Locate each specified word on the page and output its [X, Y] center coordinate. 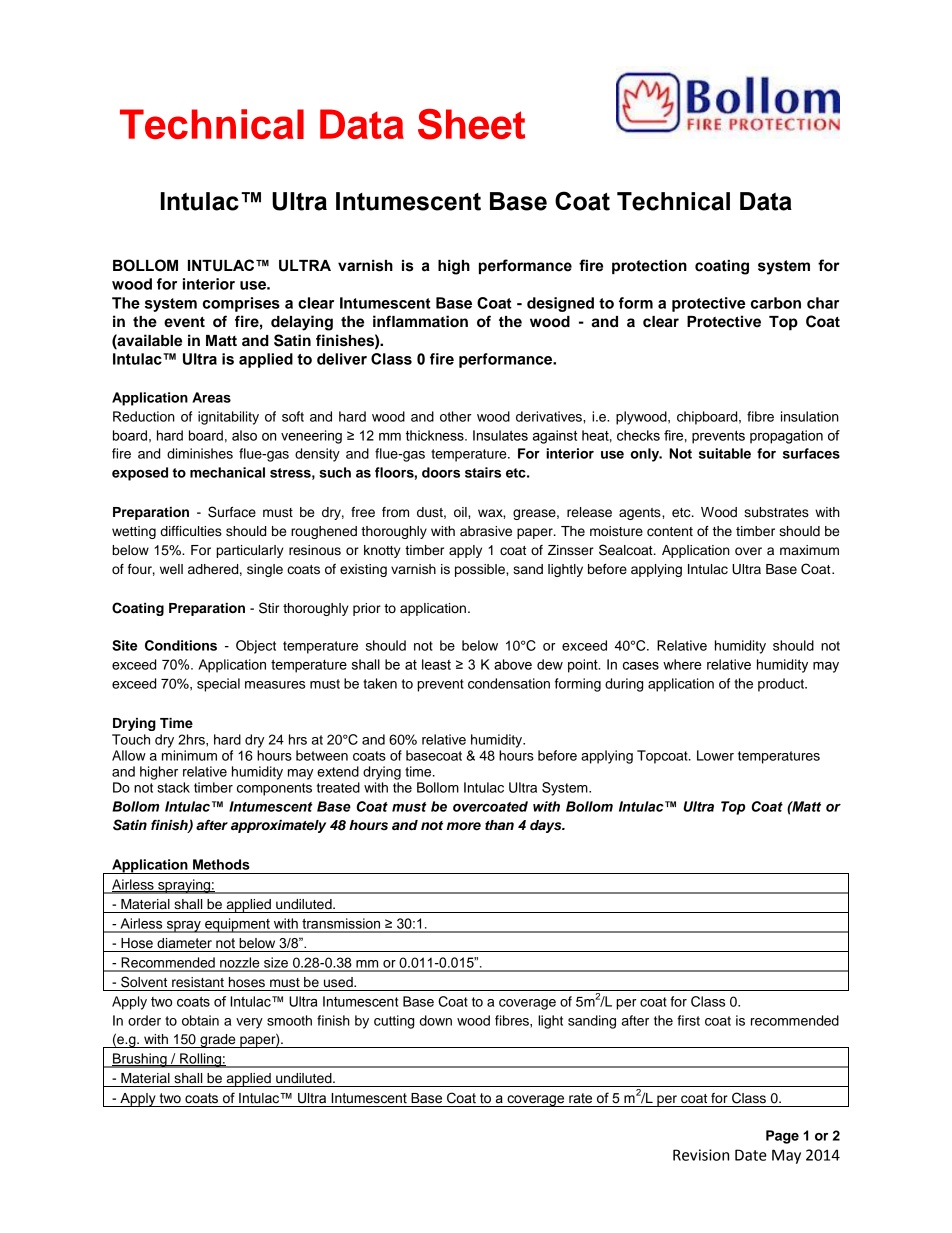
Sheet [471, 124]
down [436, 1020]
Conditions [181, 645]
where [682, 664]
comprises [241, 304]
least [436, 664]
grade [218, 1041]
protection [649, 267]
